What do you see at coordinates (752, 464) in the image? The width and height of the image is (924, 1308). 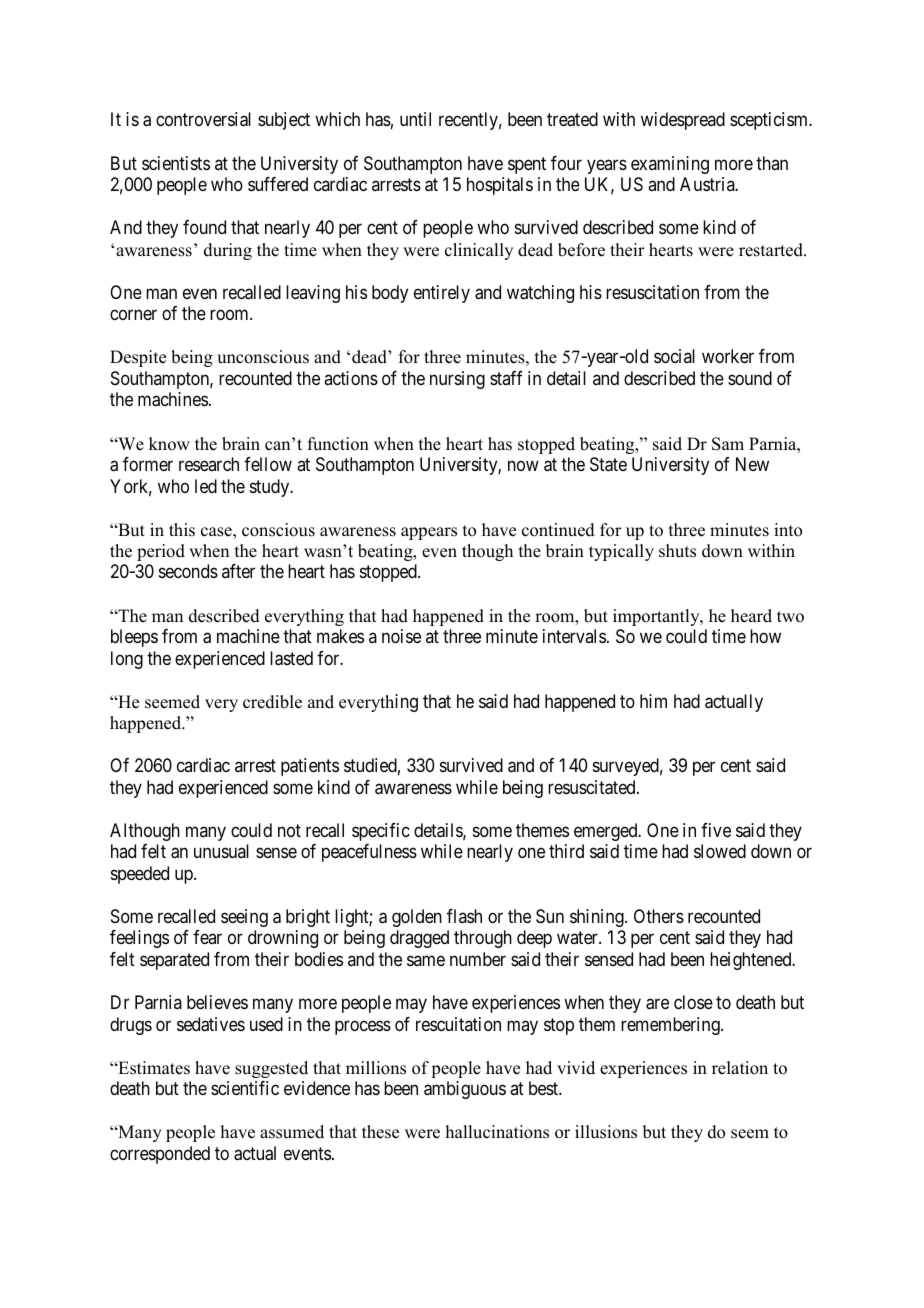 I see `New` at bounding box center [752, 464].
